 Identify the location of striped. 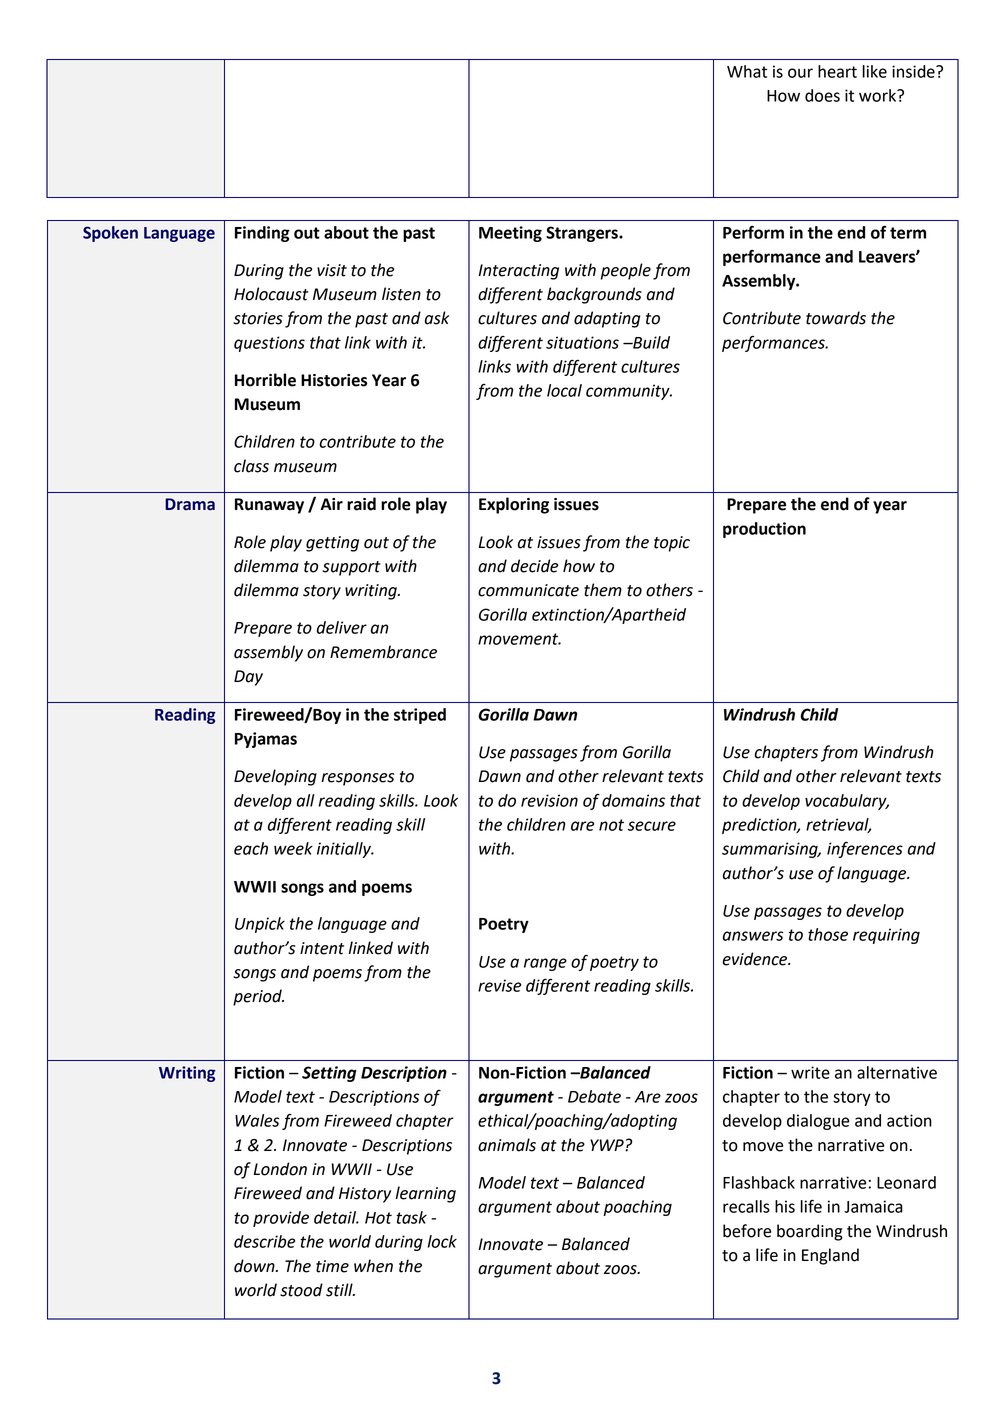
(420, 716).
